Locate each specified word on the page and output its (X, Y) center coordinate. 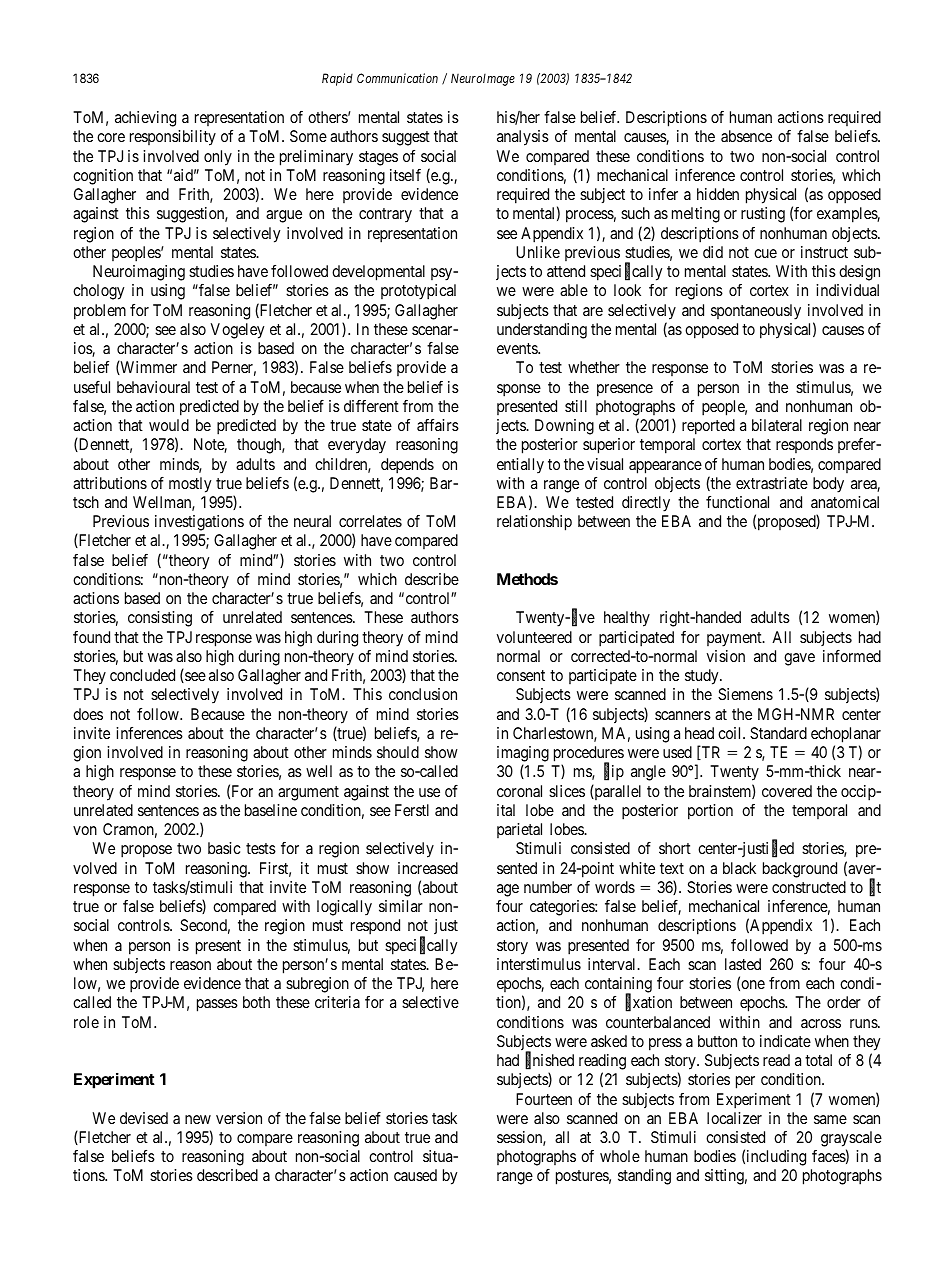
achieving (145, 119)
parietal (519, 830)
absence (746, 136)
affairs (438, 425)
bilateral (777, 425)
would (169, 425)
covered (787, 791)
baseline (271, 810)
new (198, 1119)
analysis (523, 138)
